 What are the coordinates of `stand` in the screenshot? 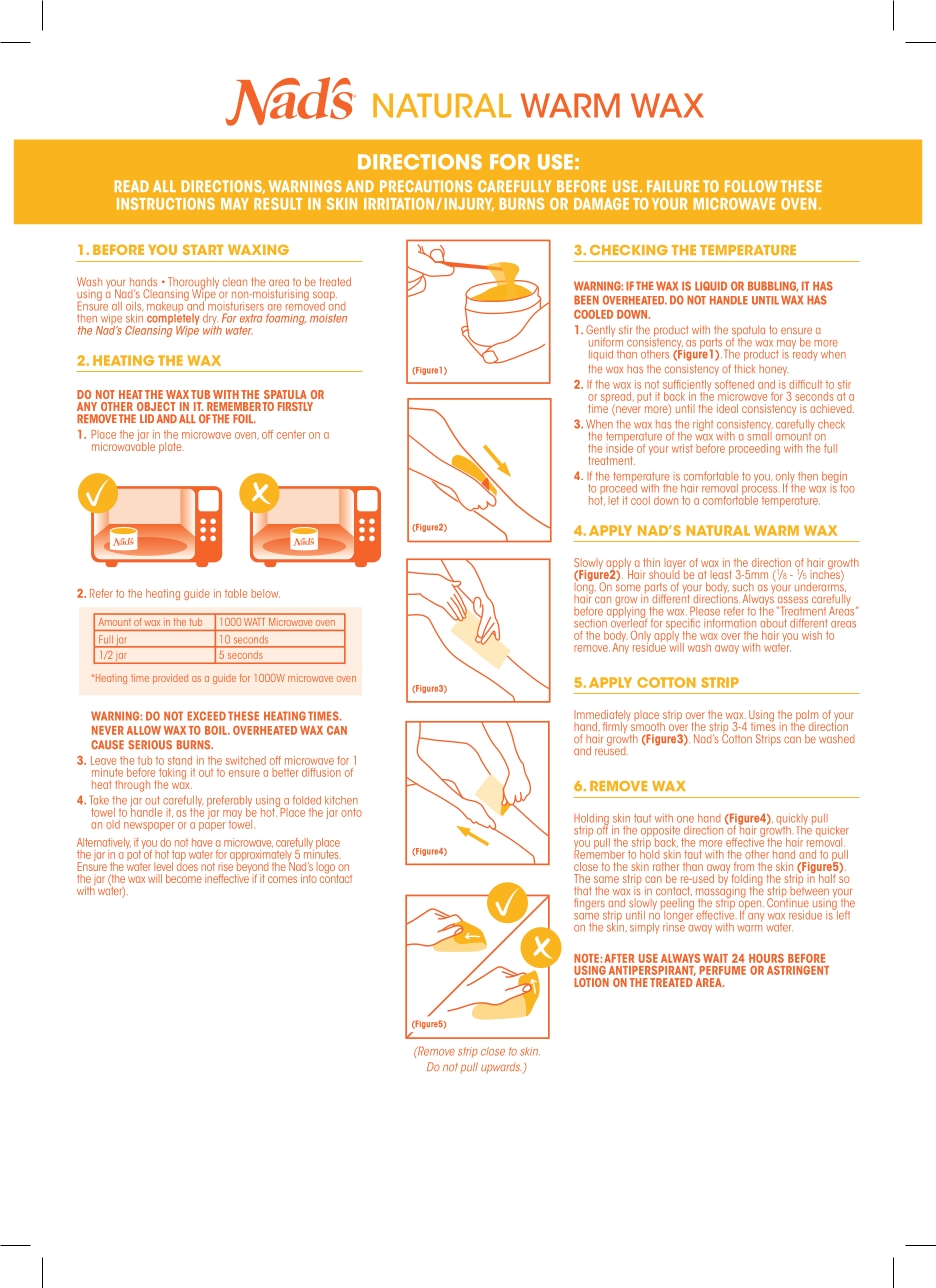 It's located at (180, 760).
